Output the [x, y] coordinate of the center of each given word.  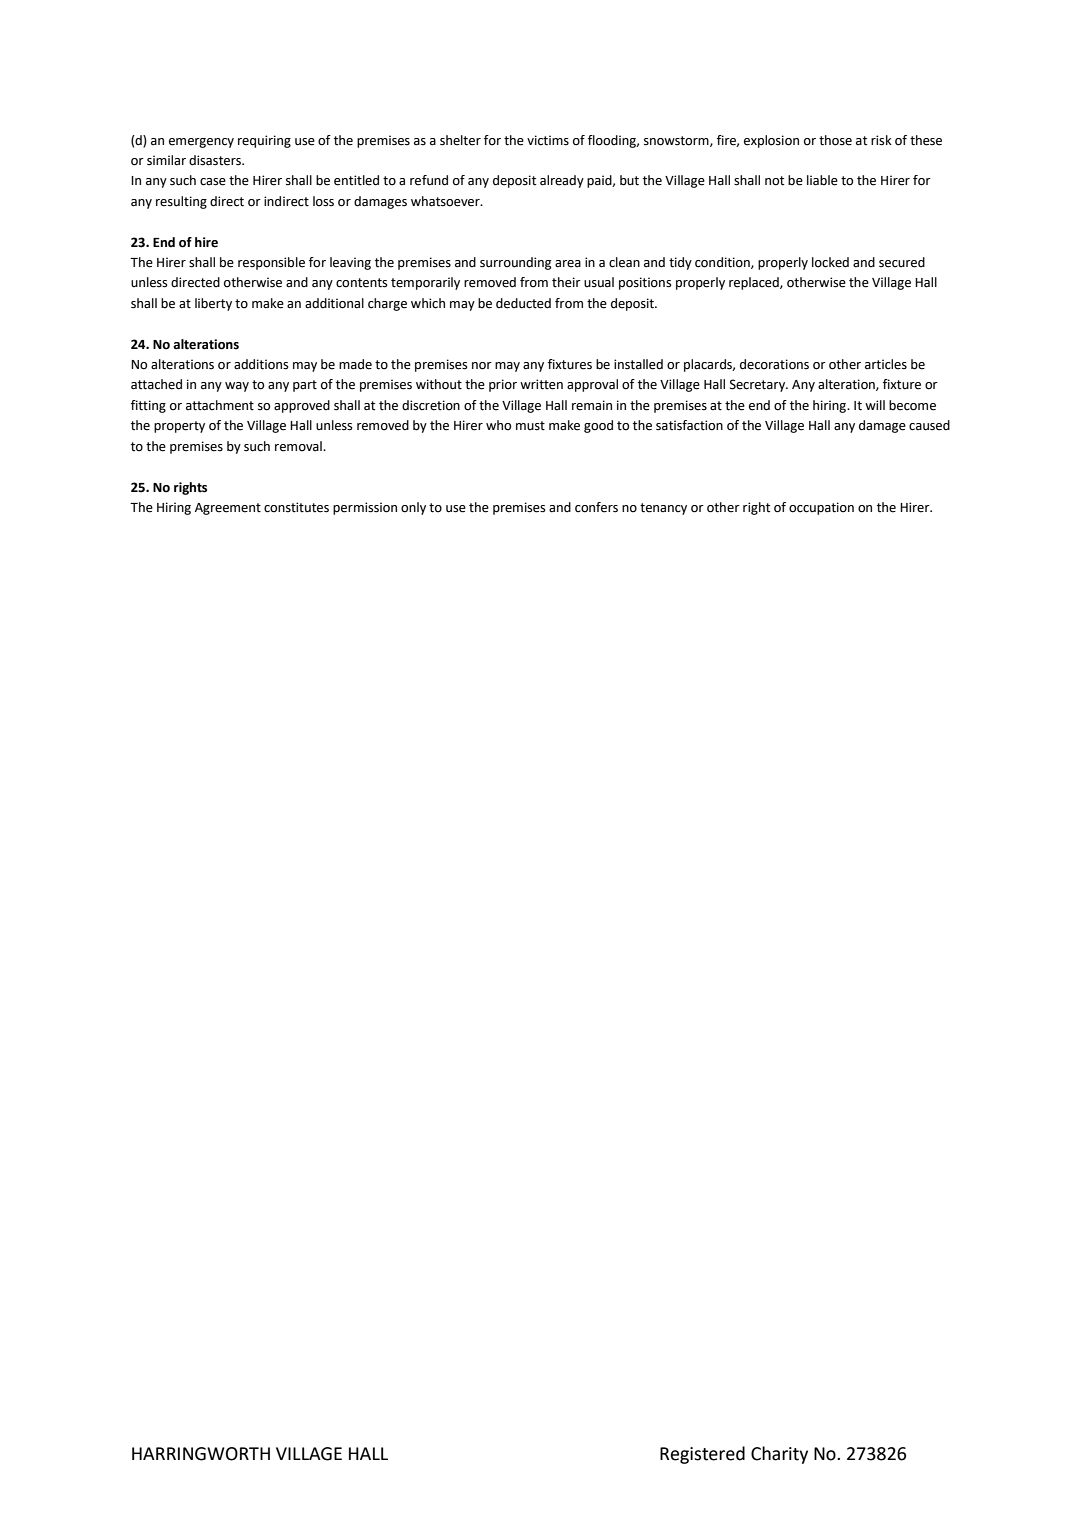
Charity [779, 1455]
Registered [702, 1455]
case [213, 182]
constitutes [296, 507]
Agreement [228, 509]
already [562, 181]
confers [596, 507]
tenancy [663, 509]
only [413, 508]
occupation [821, 508]
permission [365, 508]
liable [822, 180]
